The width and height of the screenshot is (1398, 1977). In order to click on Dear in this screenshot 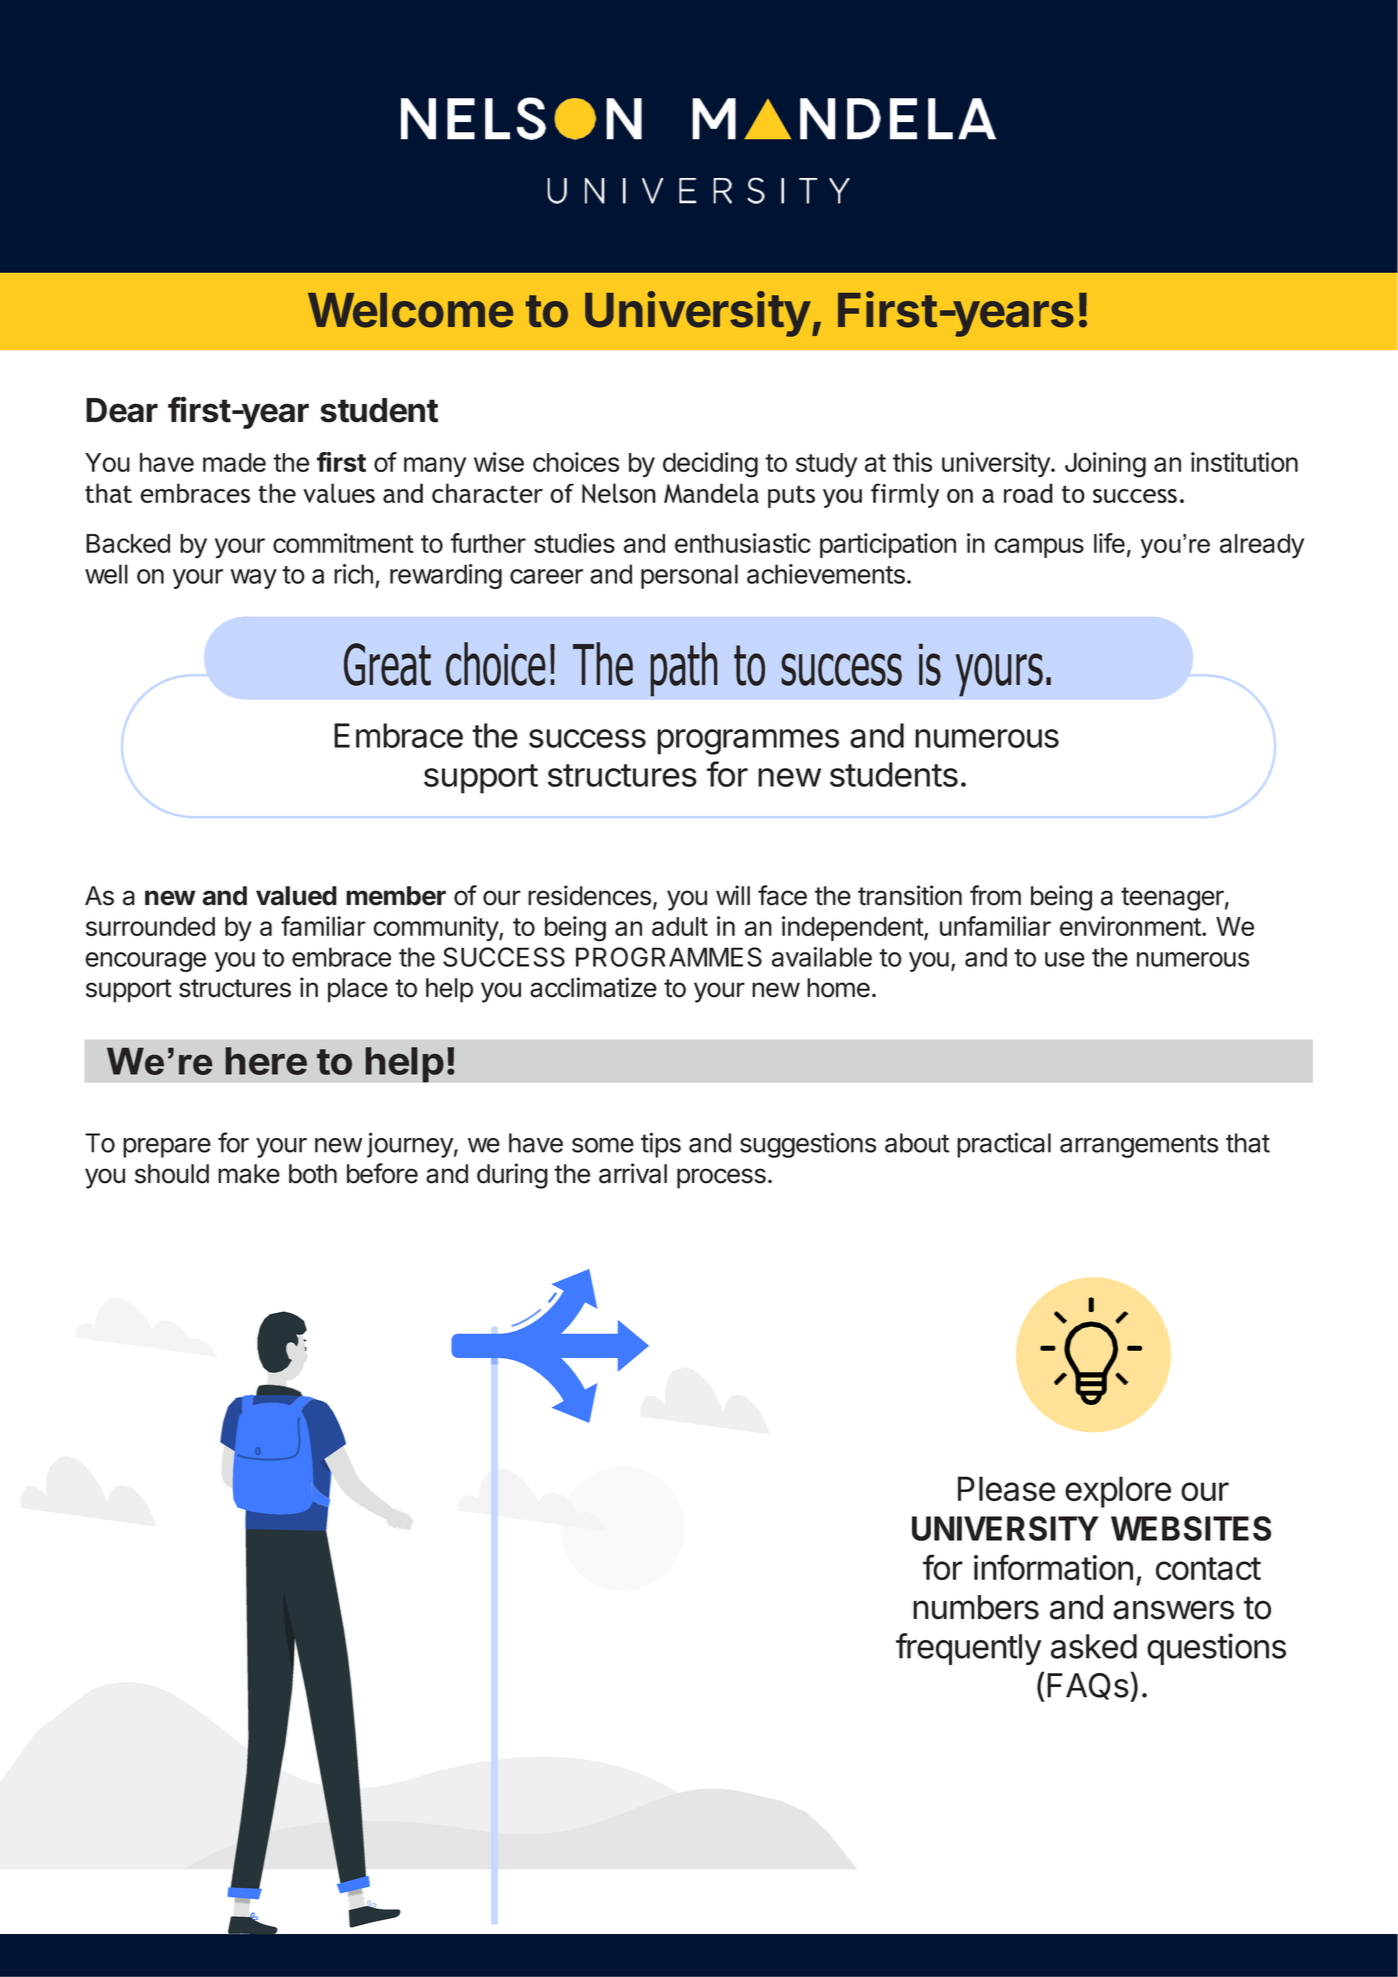, I will do `click(122, 410)`.
